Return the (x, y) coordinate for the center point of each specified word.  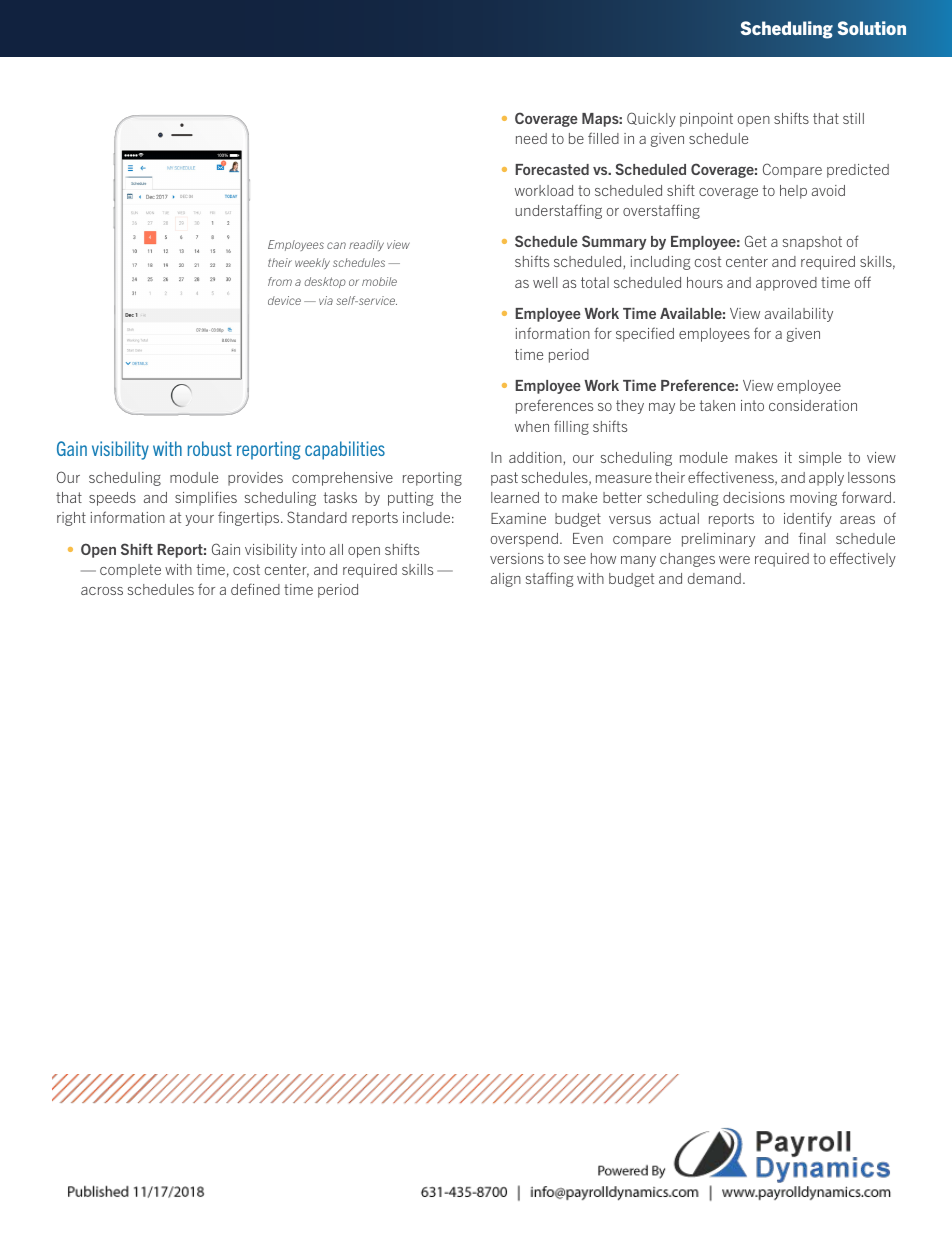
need (531, 138)
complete (130, 571)
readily (366, 245)
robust (210, 448)
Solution (872, 28)
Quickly (651, 119)
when (532, 426)
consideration (813, 405)
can (336, 245)
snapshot (812, 243)
